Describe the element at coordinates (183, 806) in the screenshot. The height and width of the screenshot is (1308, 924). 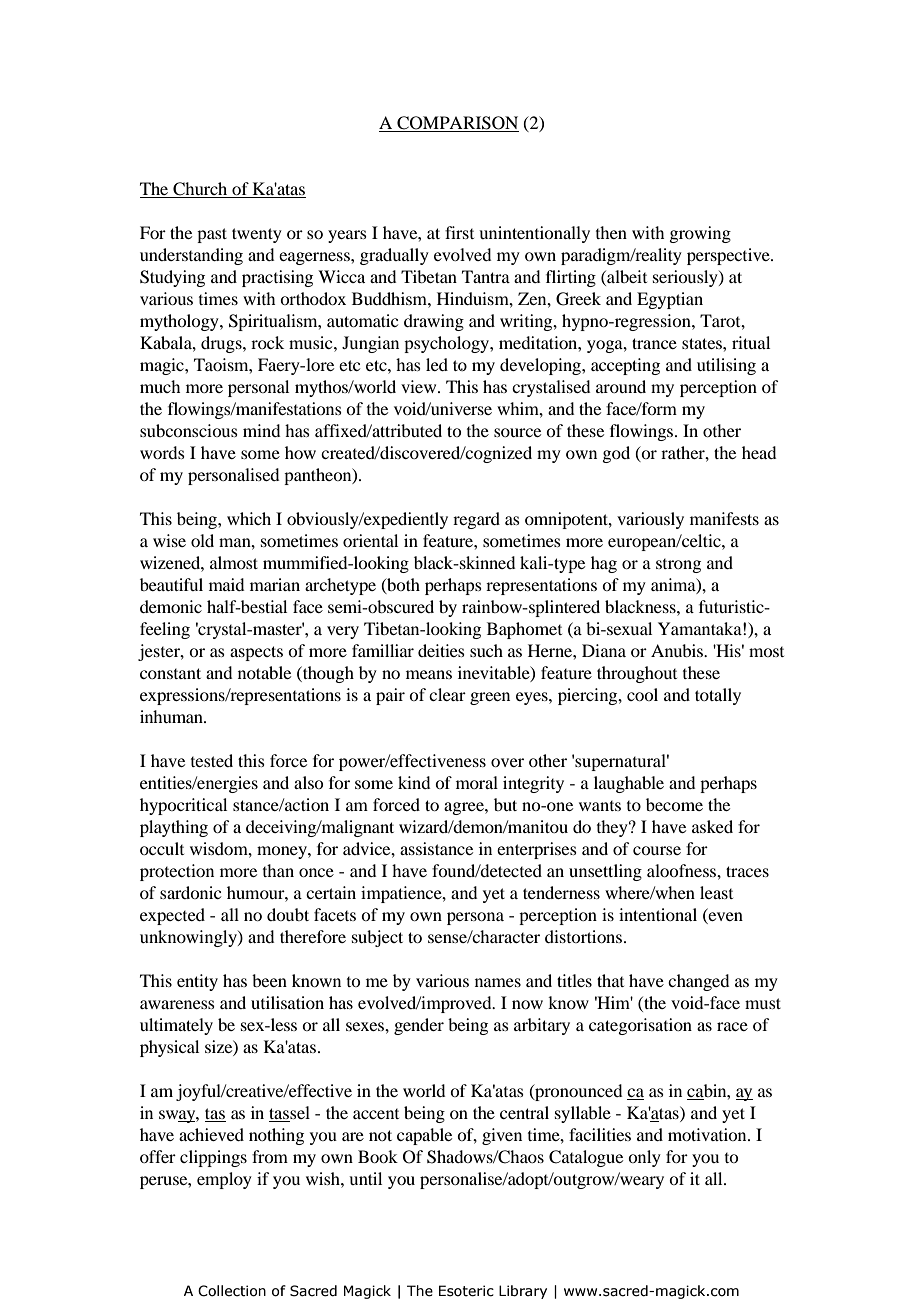
I see `hypocritical` at that location.
